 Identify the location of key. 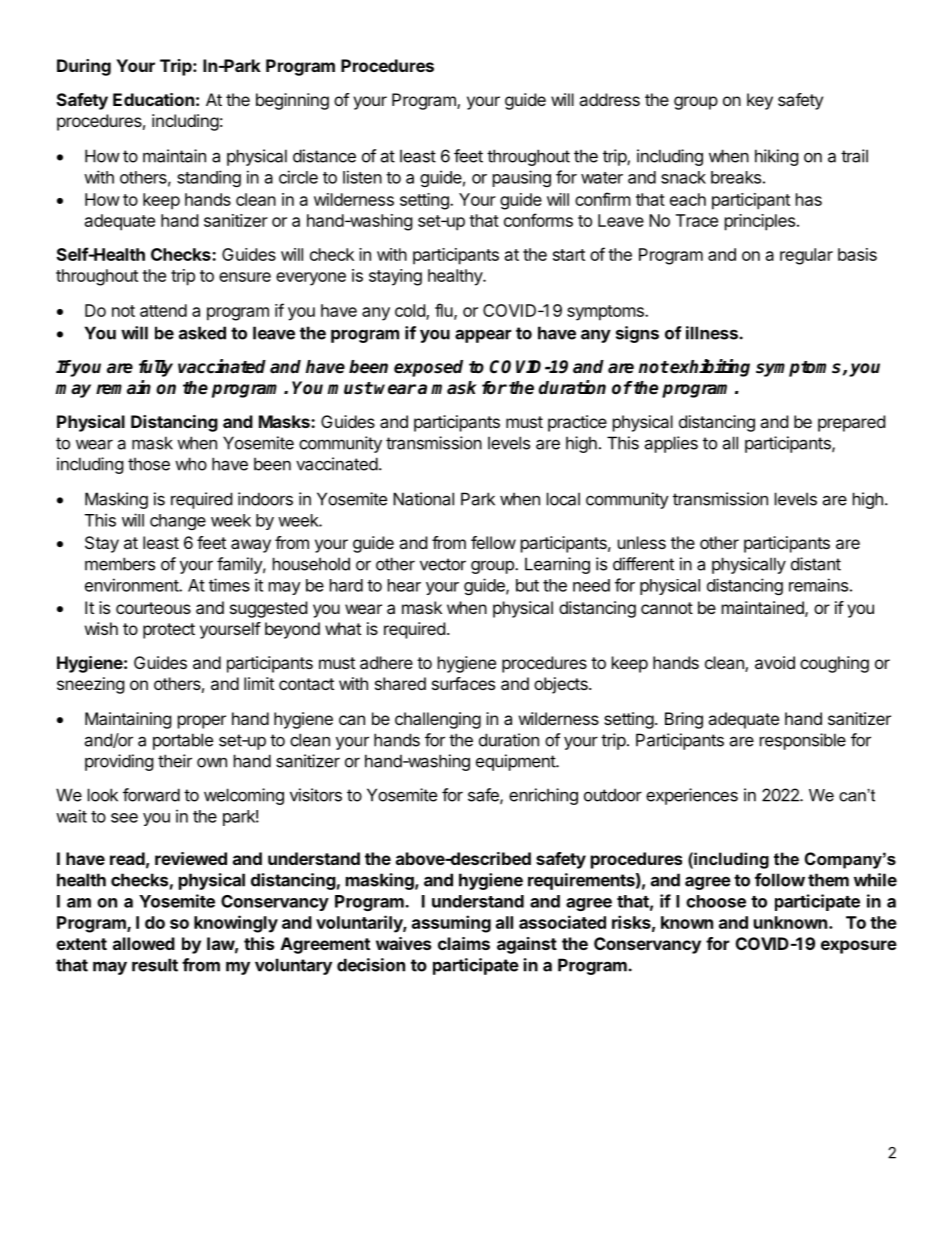
(760, 101).
